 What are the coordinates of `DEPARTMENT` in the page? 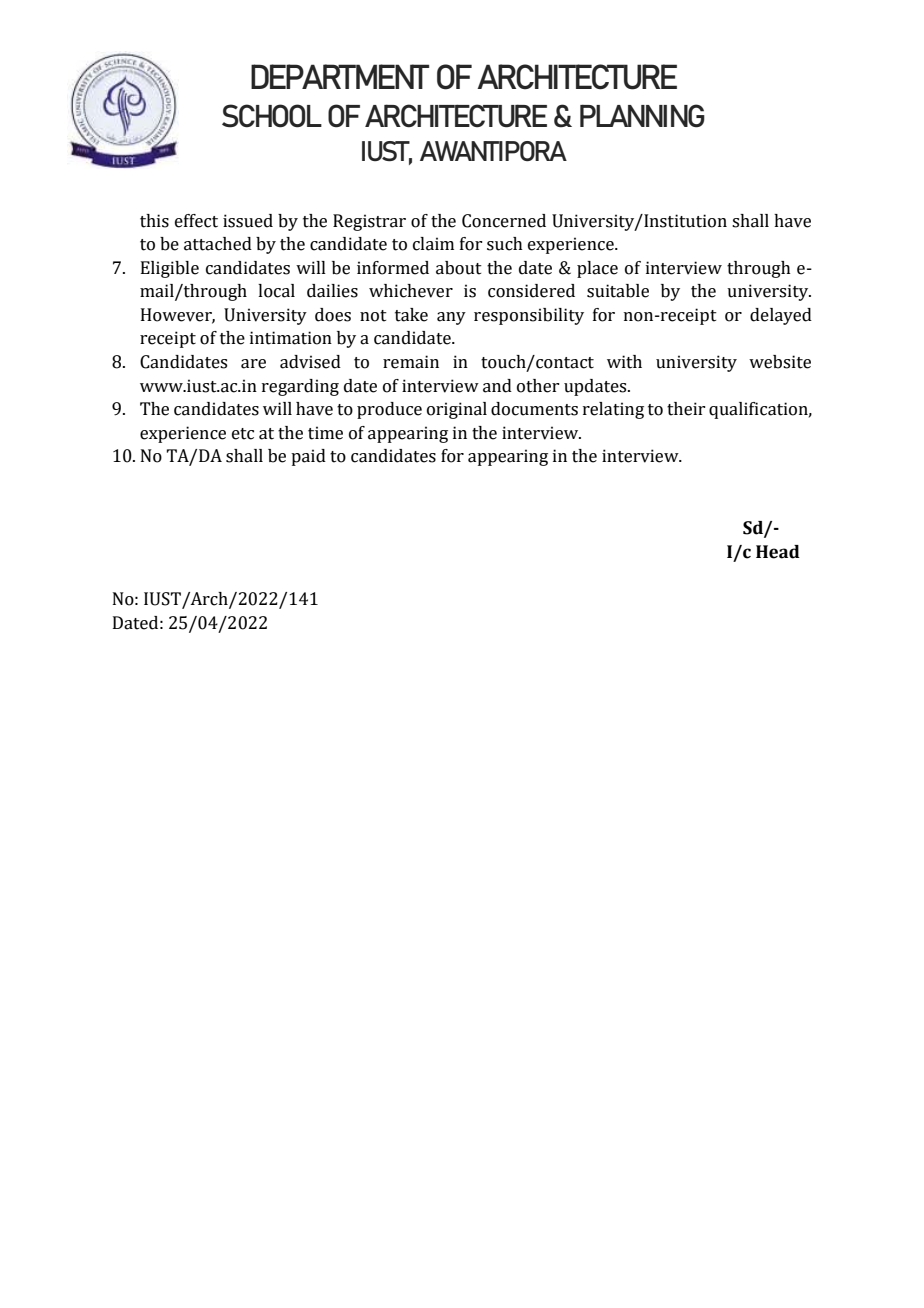 It's located at (340, 76).
